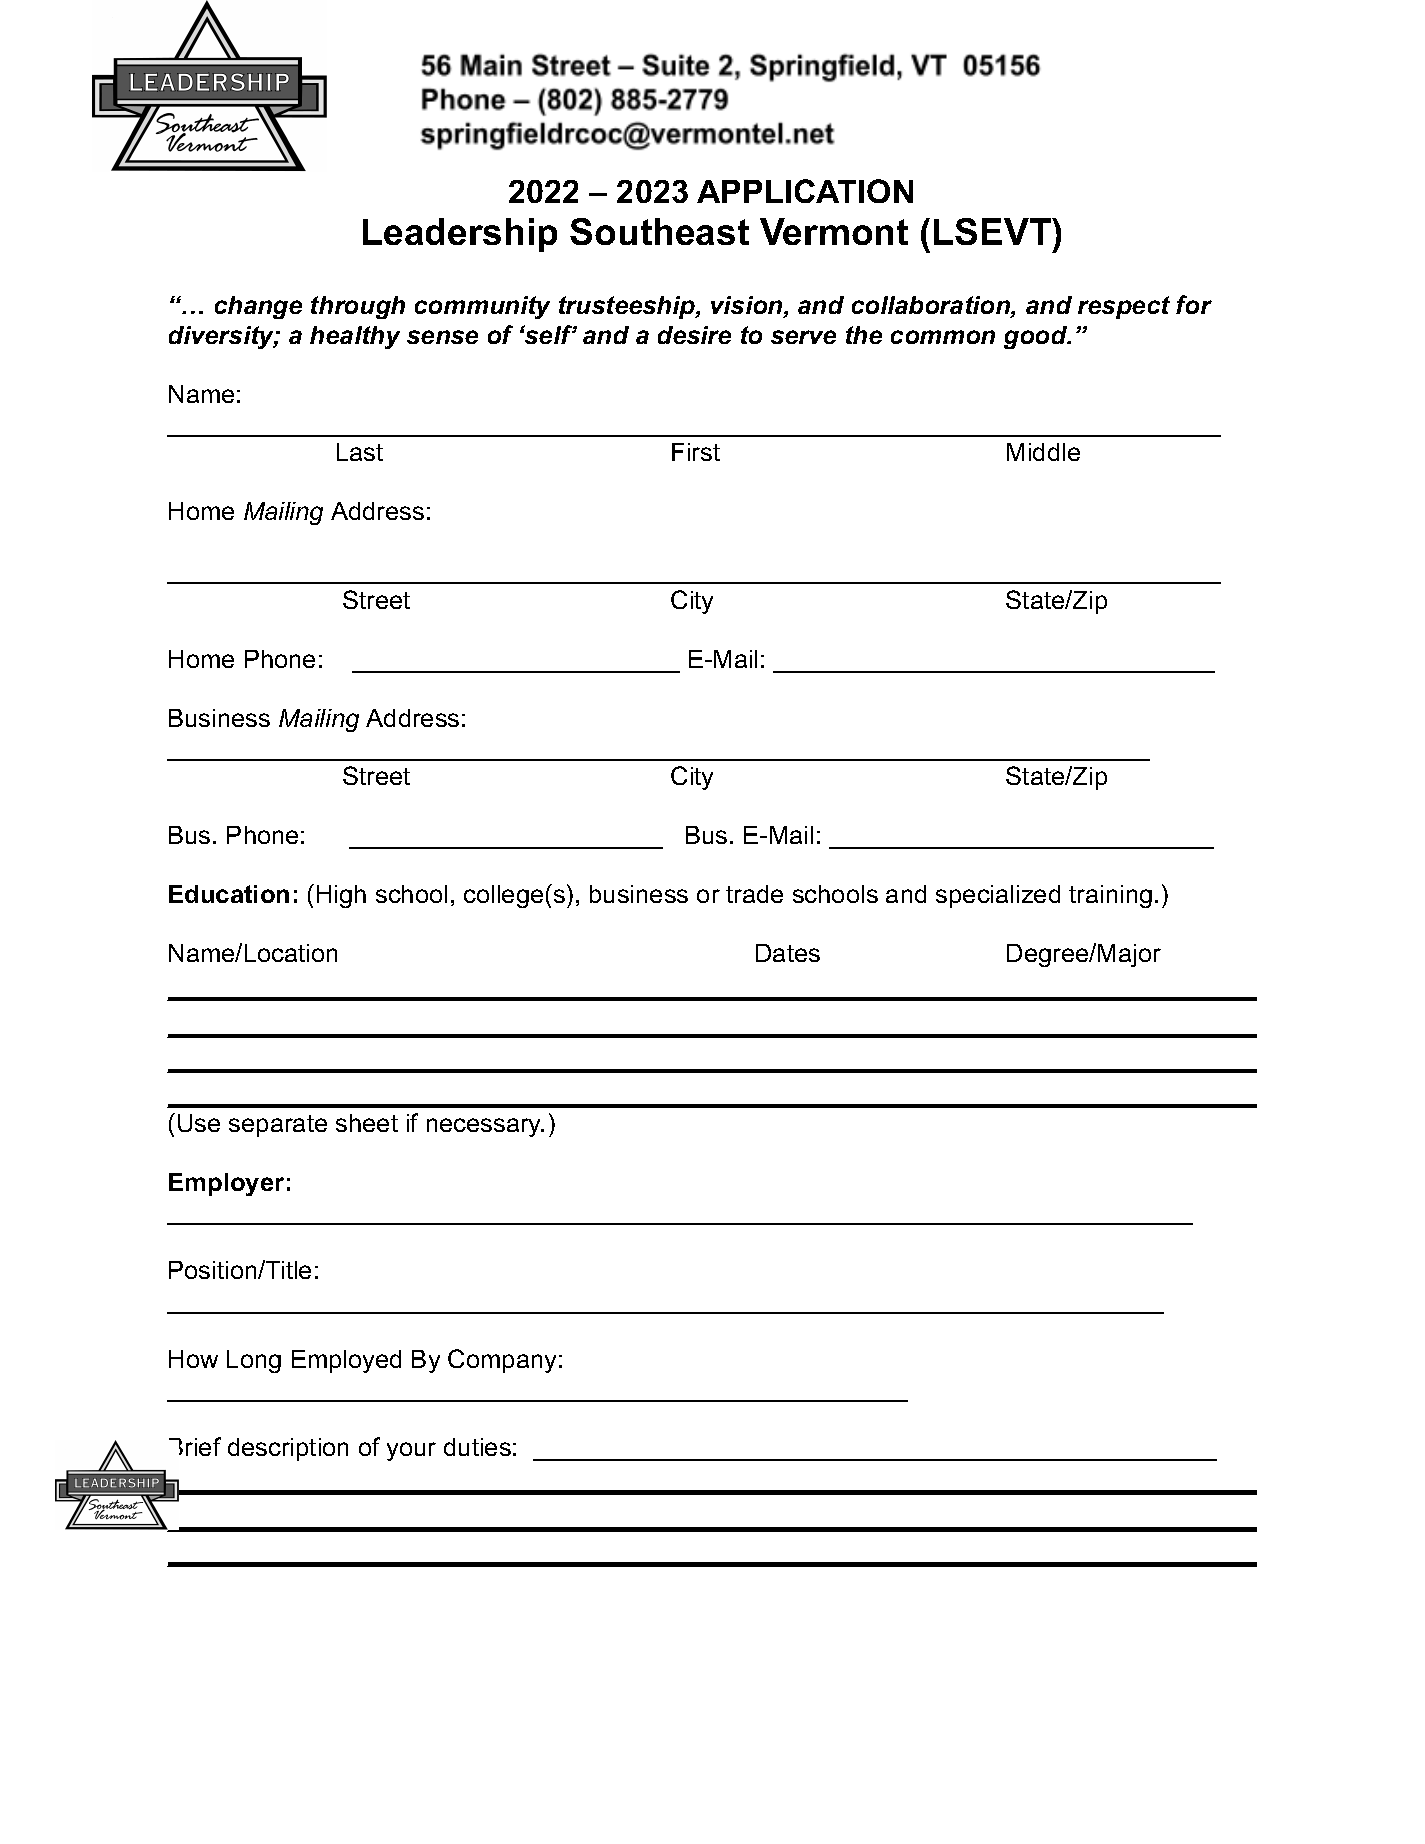 This screenshot has height=1844, width=1425. I want to click on respect, so click(1124, 307).
